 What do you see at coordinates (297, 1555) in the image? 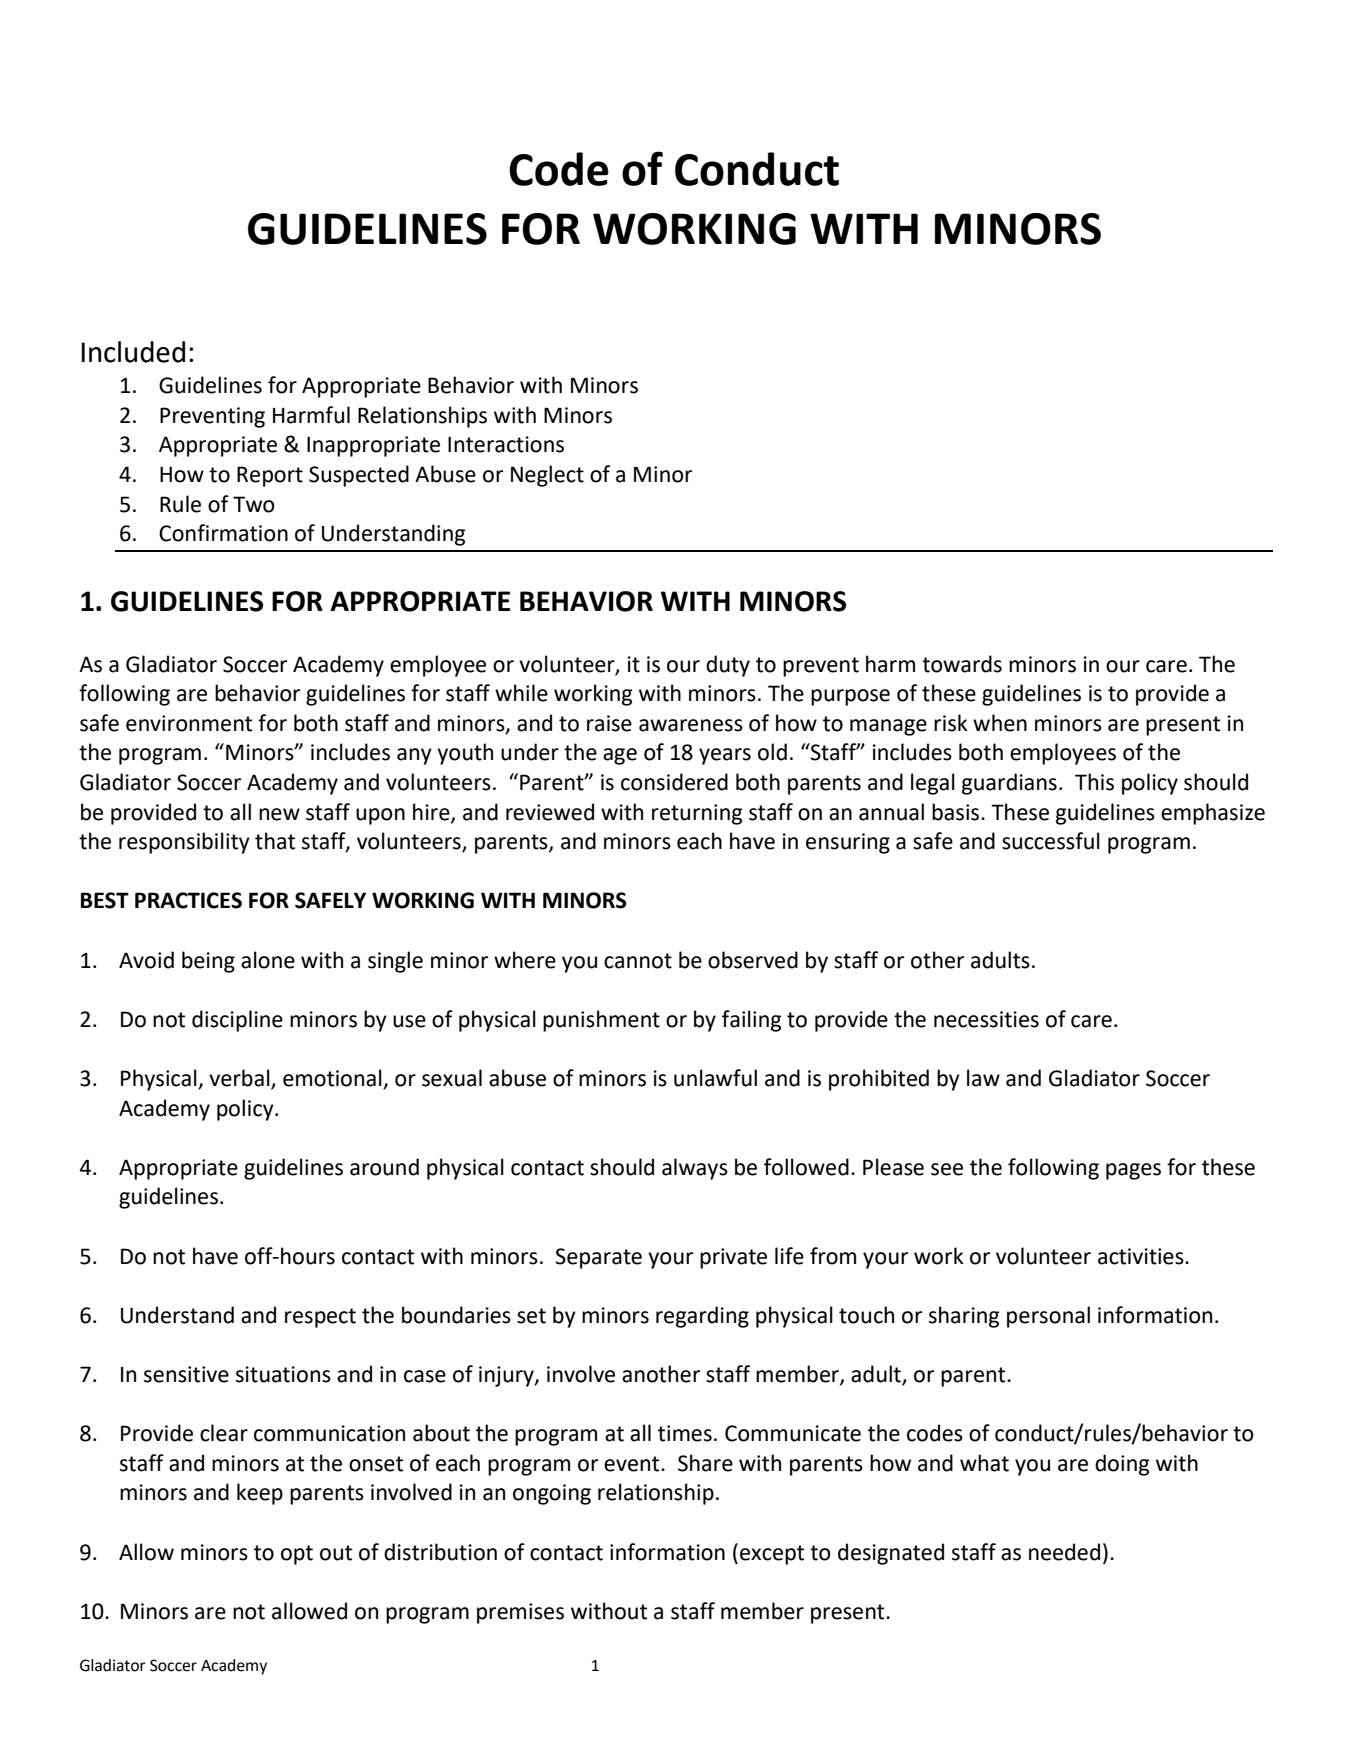
I see `opt` at bounding box center [297, 1555].
